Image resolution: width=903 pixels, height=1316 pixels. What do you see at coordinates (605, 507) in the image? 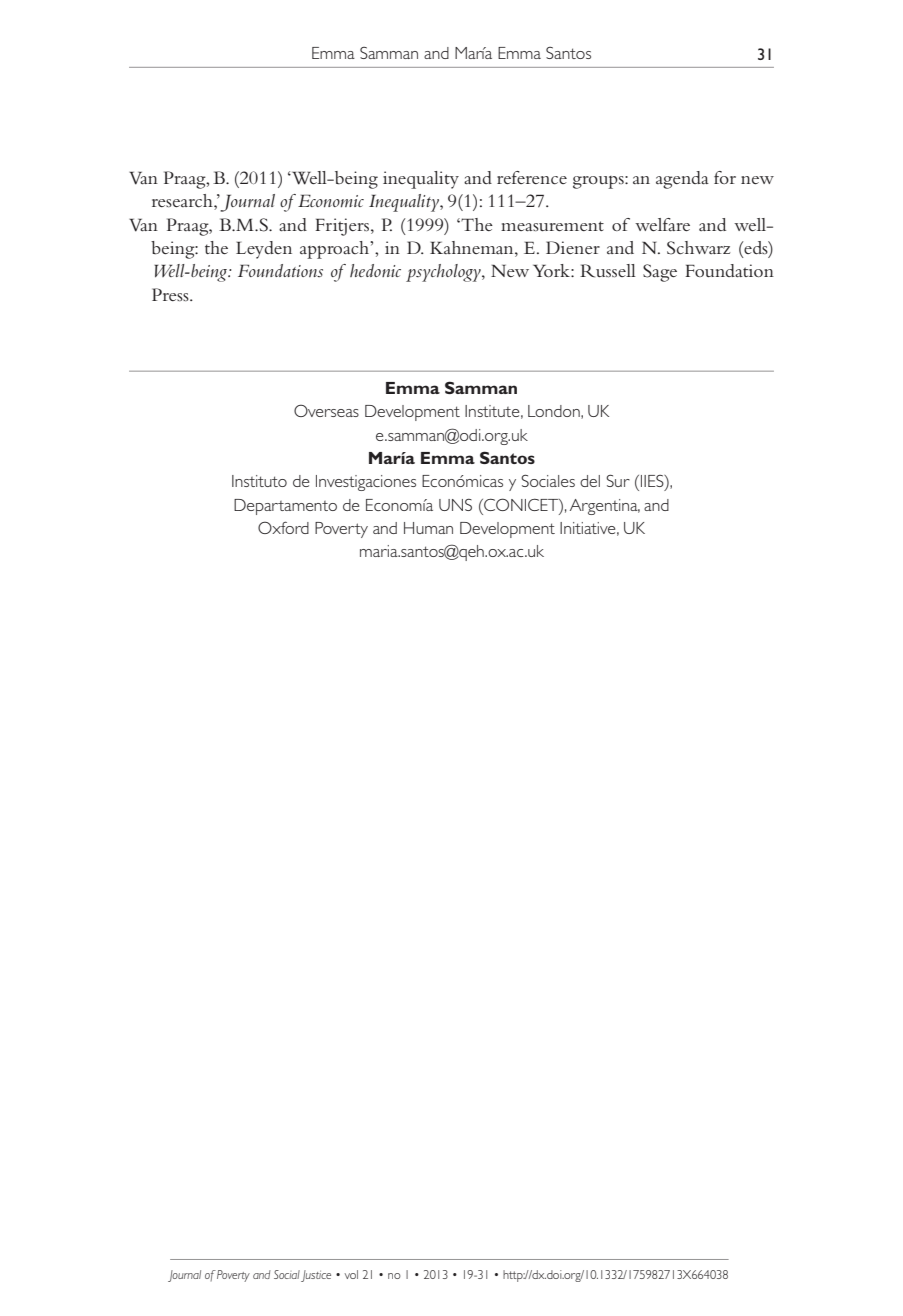
I see `Argentina` at bounding box center [605, 507].
